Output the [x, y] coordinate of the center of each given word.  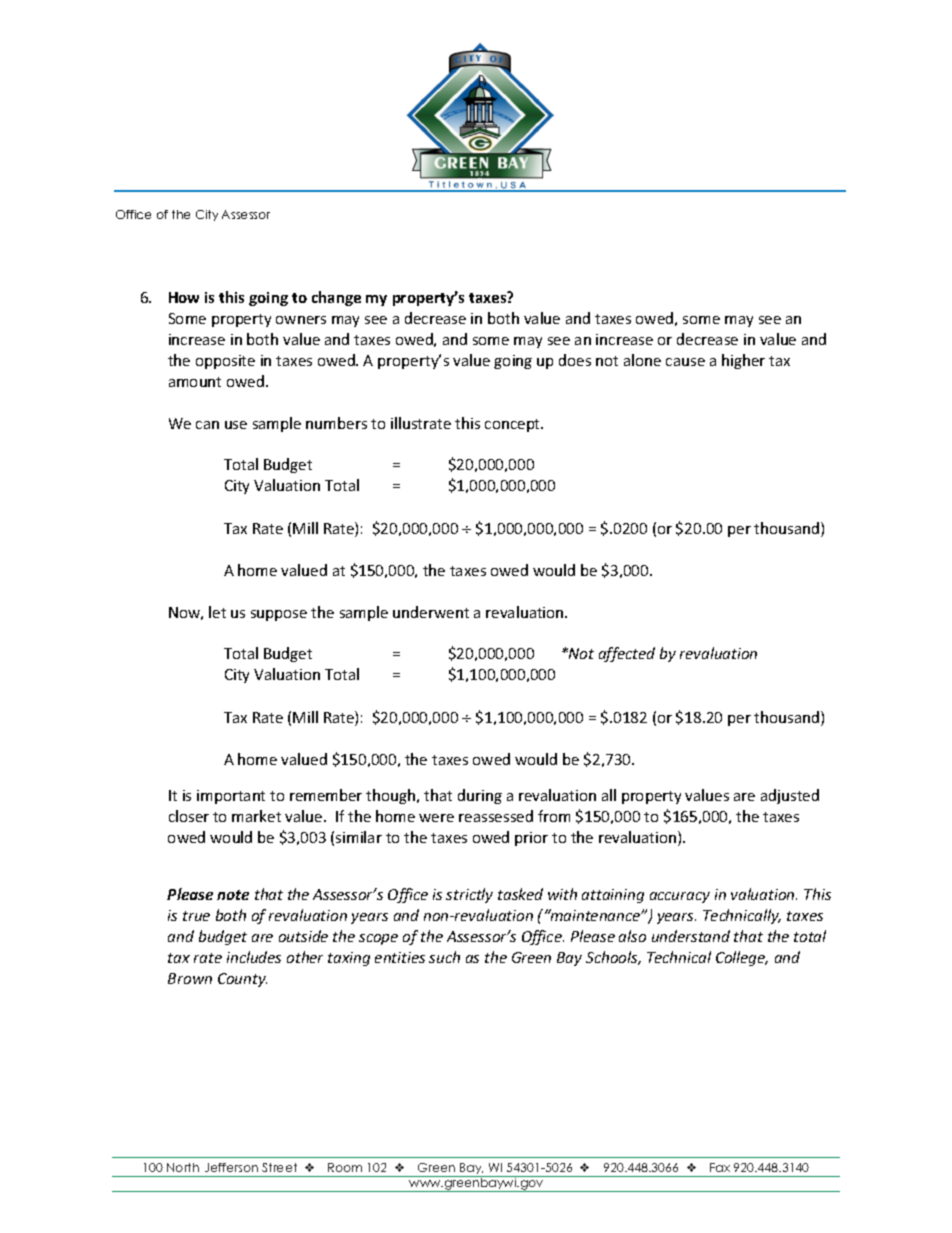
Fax [720, 1167]
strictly [469, 895]
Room [345, 1167]
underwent [431, 612]
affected [627, 654]
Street [279, 1167]
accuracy [680, 897]
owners [301, 320]
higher [743, 361]
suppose [279, 615]
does [575, 360]
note [233, 895]
